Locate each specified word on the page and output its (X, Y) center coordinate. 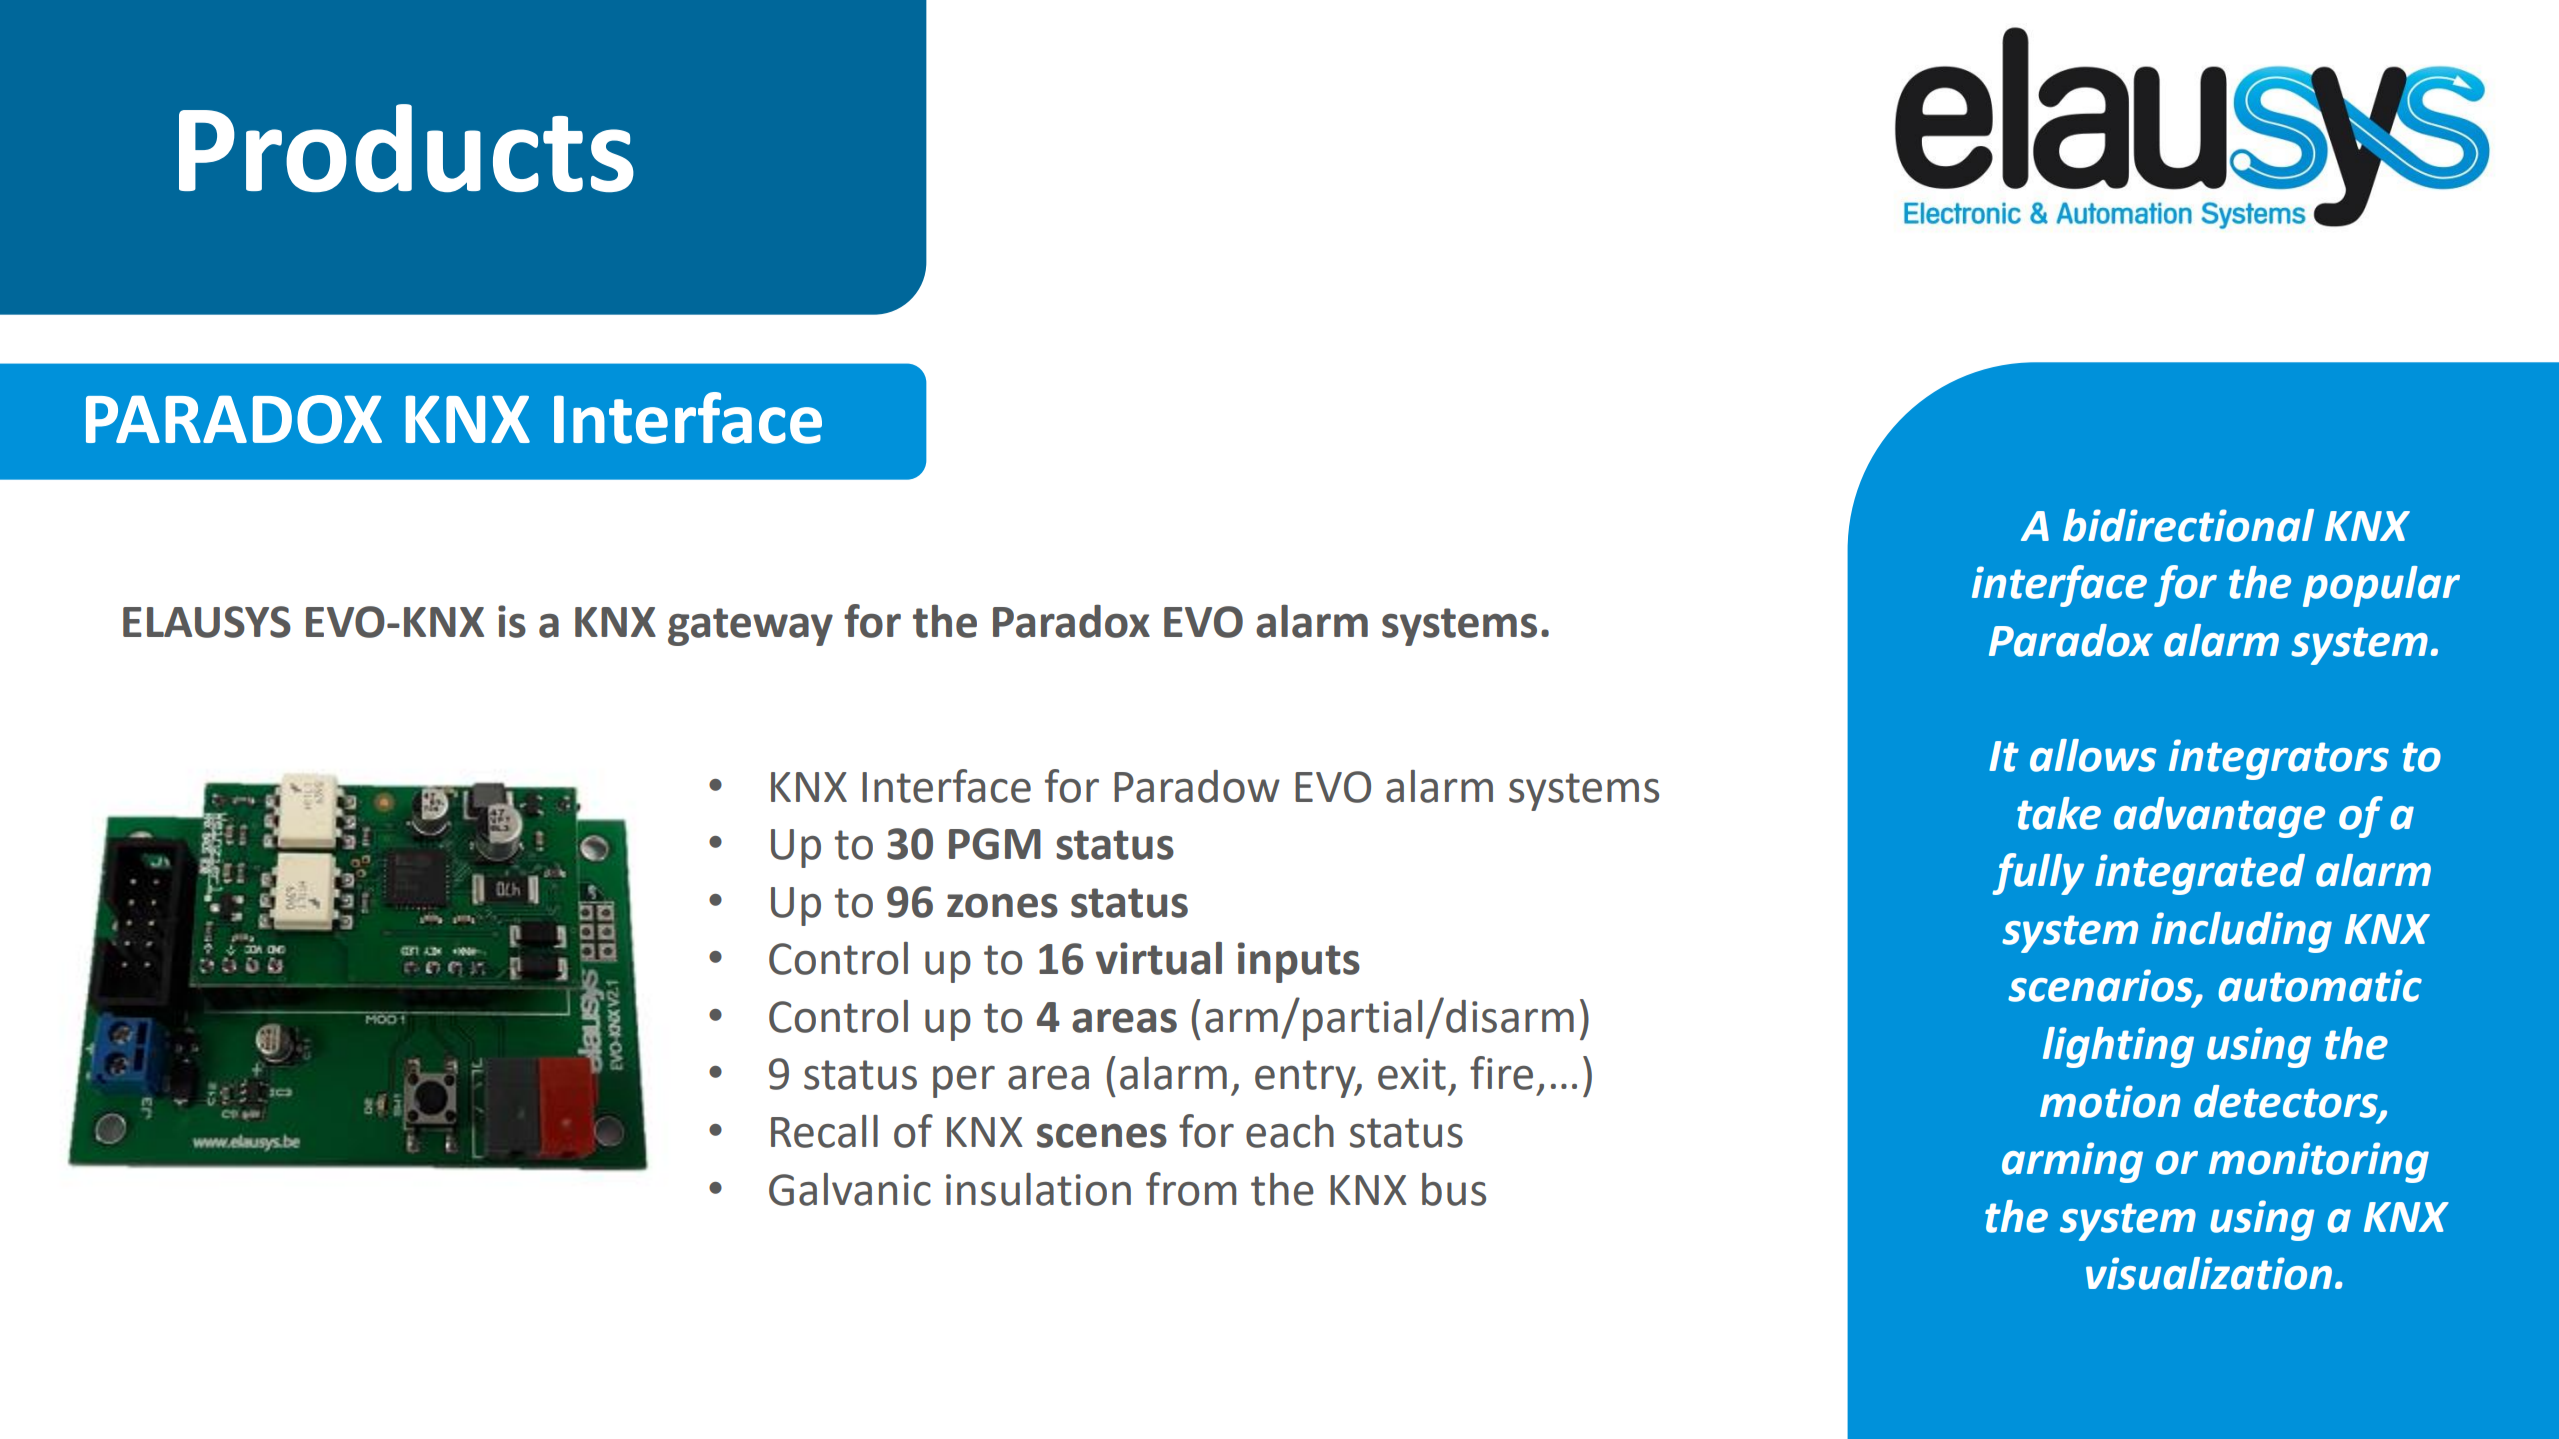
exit (1412, 1074)
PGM (995, 844)
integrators (2279, 759)
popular (2381, 586)
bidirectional (2188, 525)
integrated (2200, 874)
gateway (750, 627)
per (964, 1082)
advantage (2219, 817)
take (2059, 813)
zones (1002, 906)
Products (406, 148)
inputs (1299, 962)
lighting (2118, 1047)
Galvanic (850, 1189)
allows (2093, 755)
